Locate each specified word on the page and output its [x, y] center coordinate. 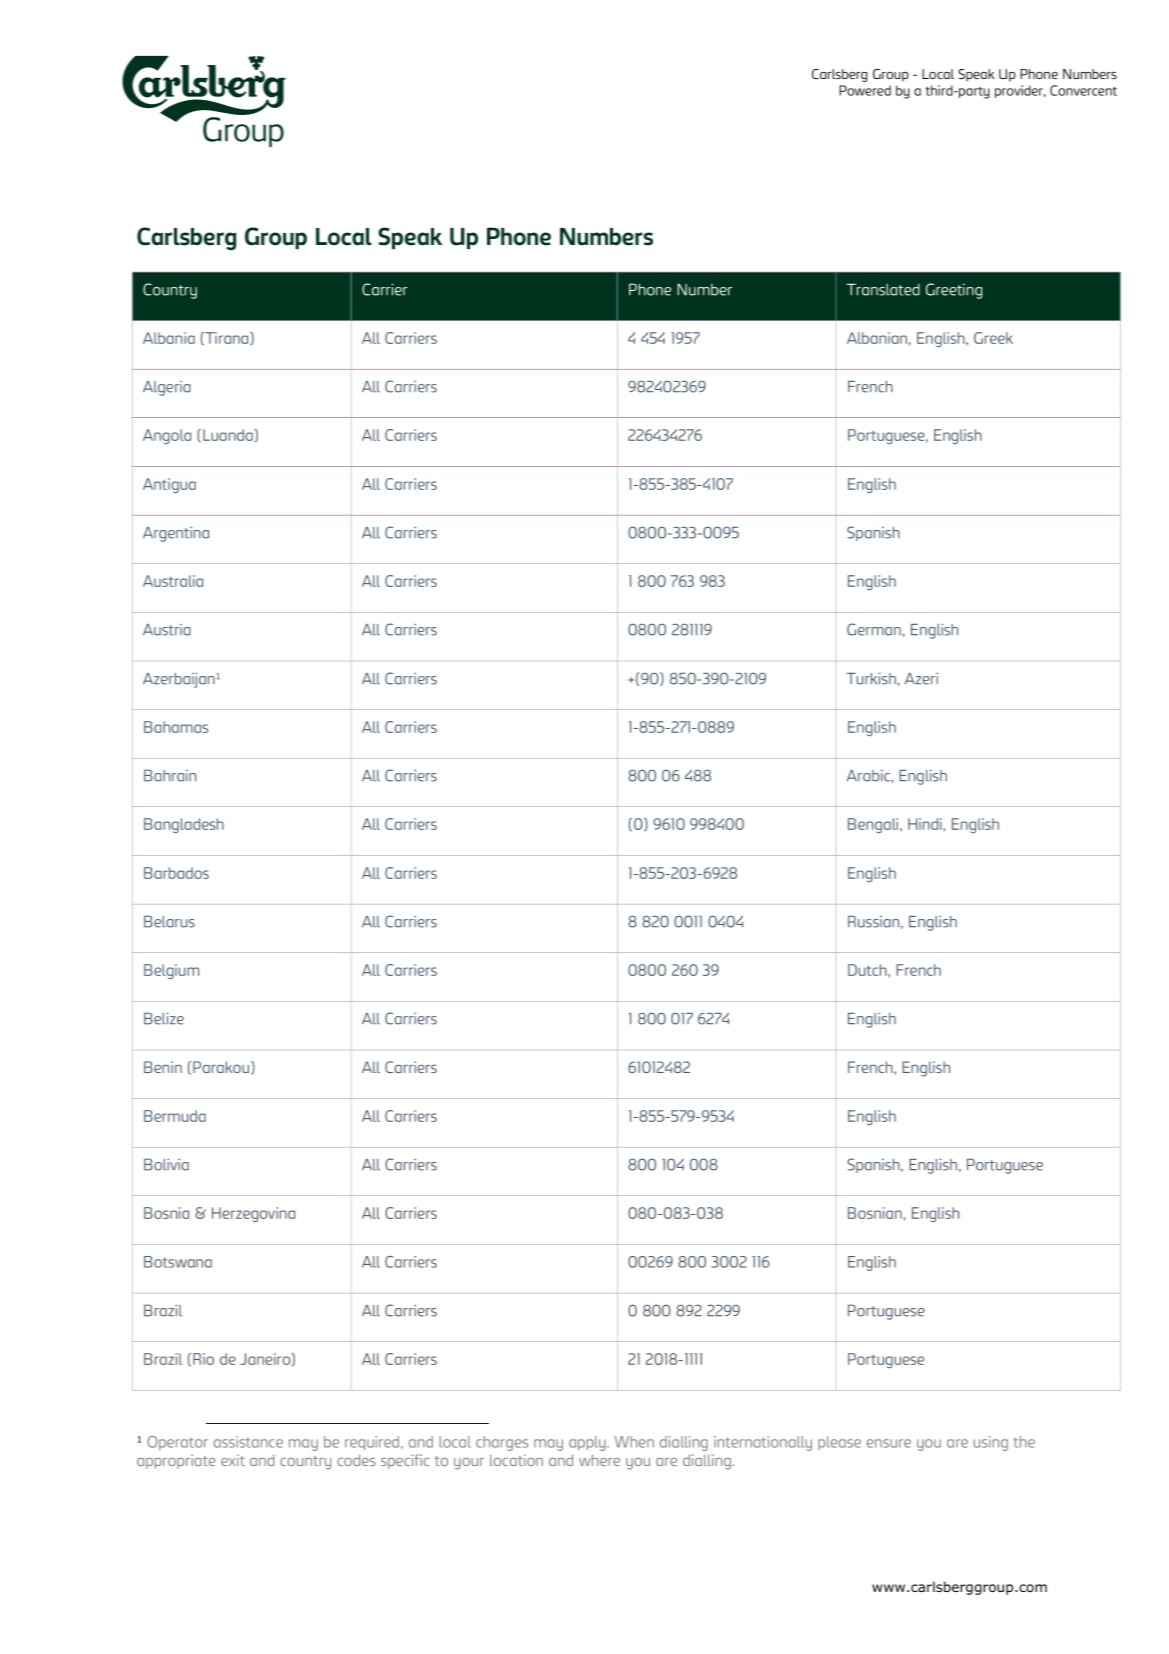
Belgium [171, 971]
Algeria [167, 388]
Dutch [868, 970]
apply [588, 1443]
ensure [889, 1443]
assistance [248, 1442]
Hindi [926, 824]
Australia [173, 581]
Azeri [921, 679]
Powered [865, 90]
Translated [883, 289]
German [874, 629]
